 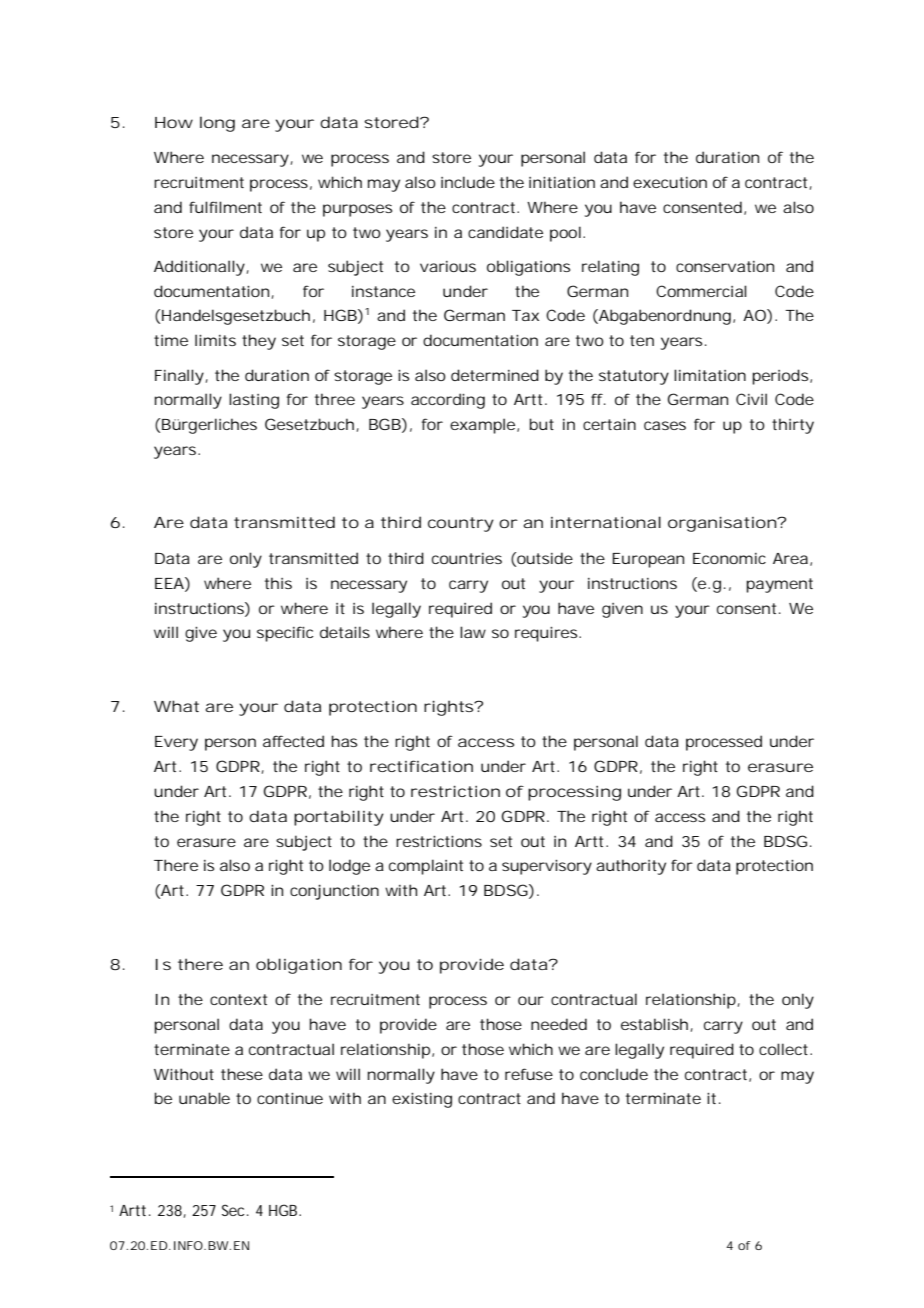 I want to click on example, so click(x=484, y=426).
